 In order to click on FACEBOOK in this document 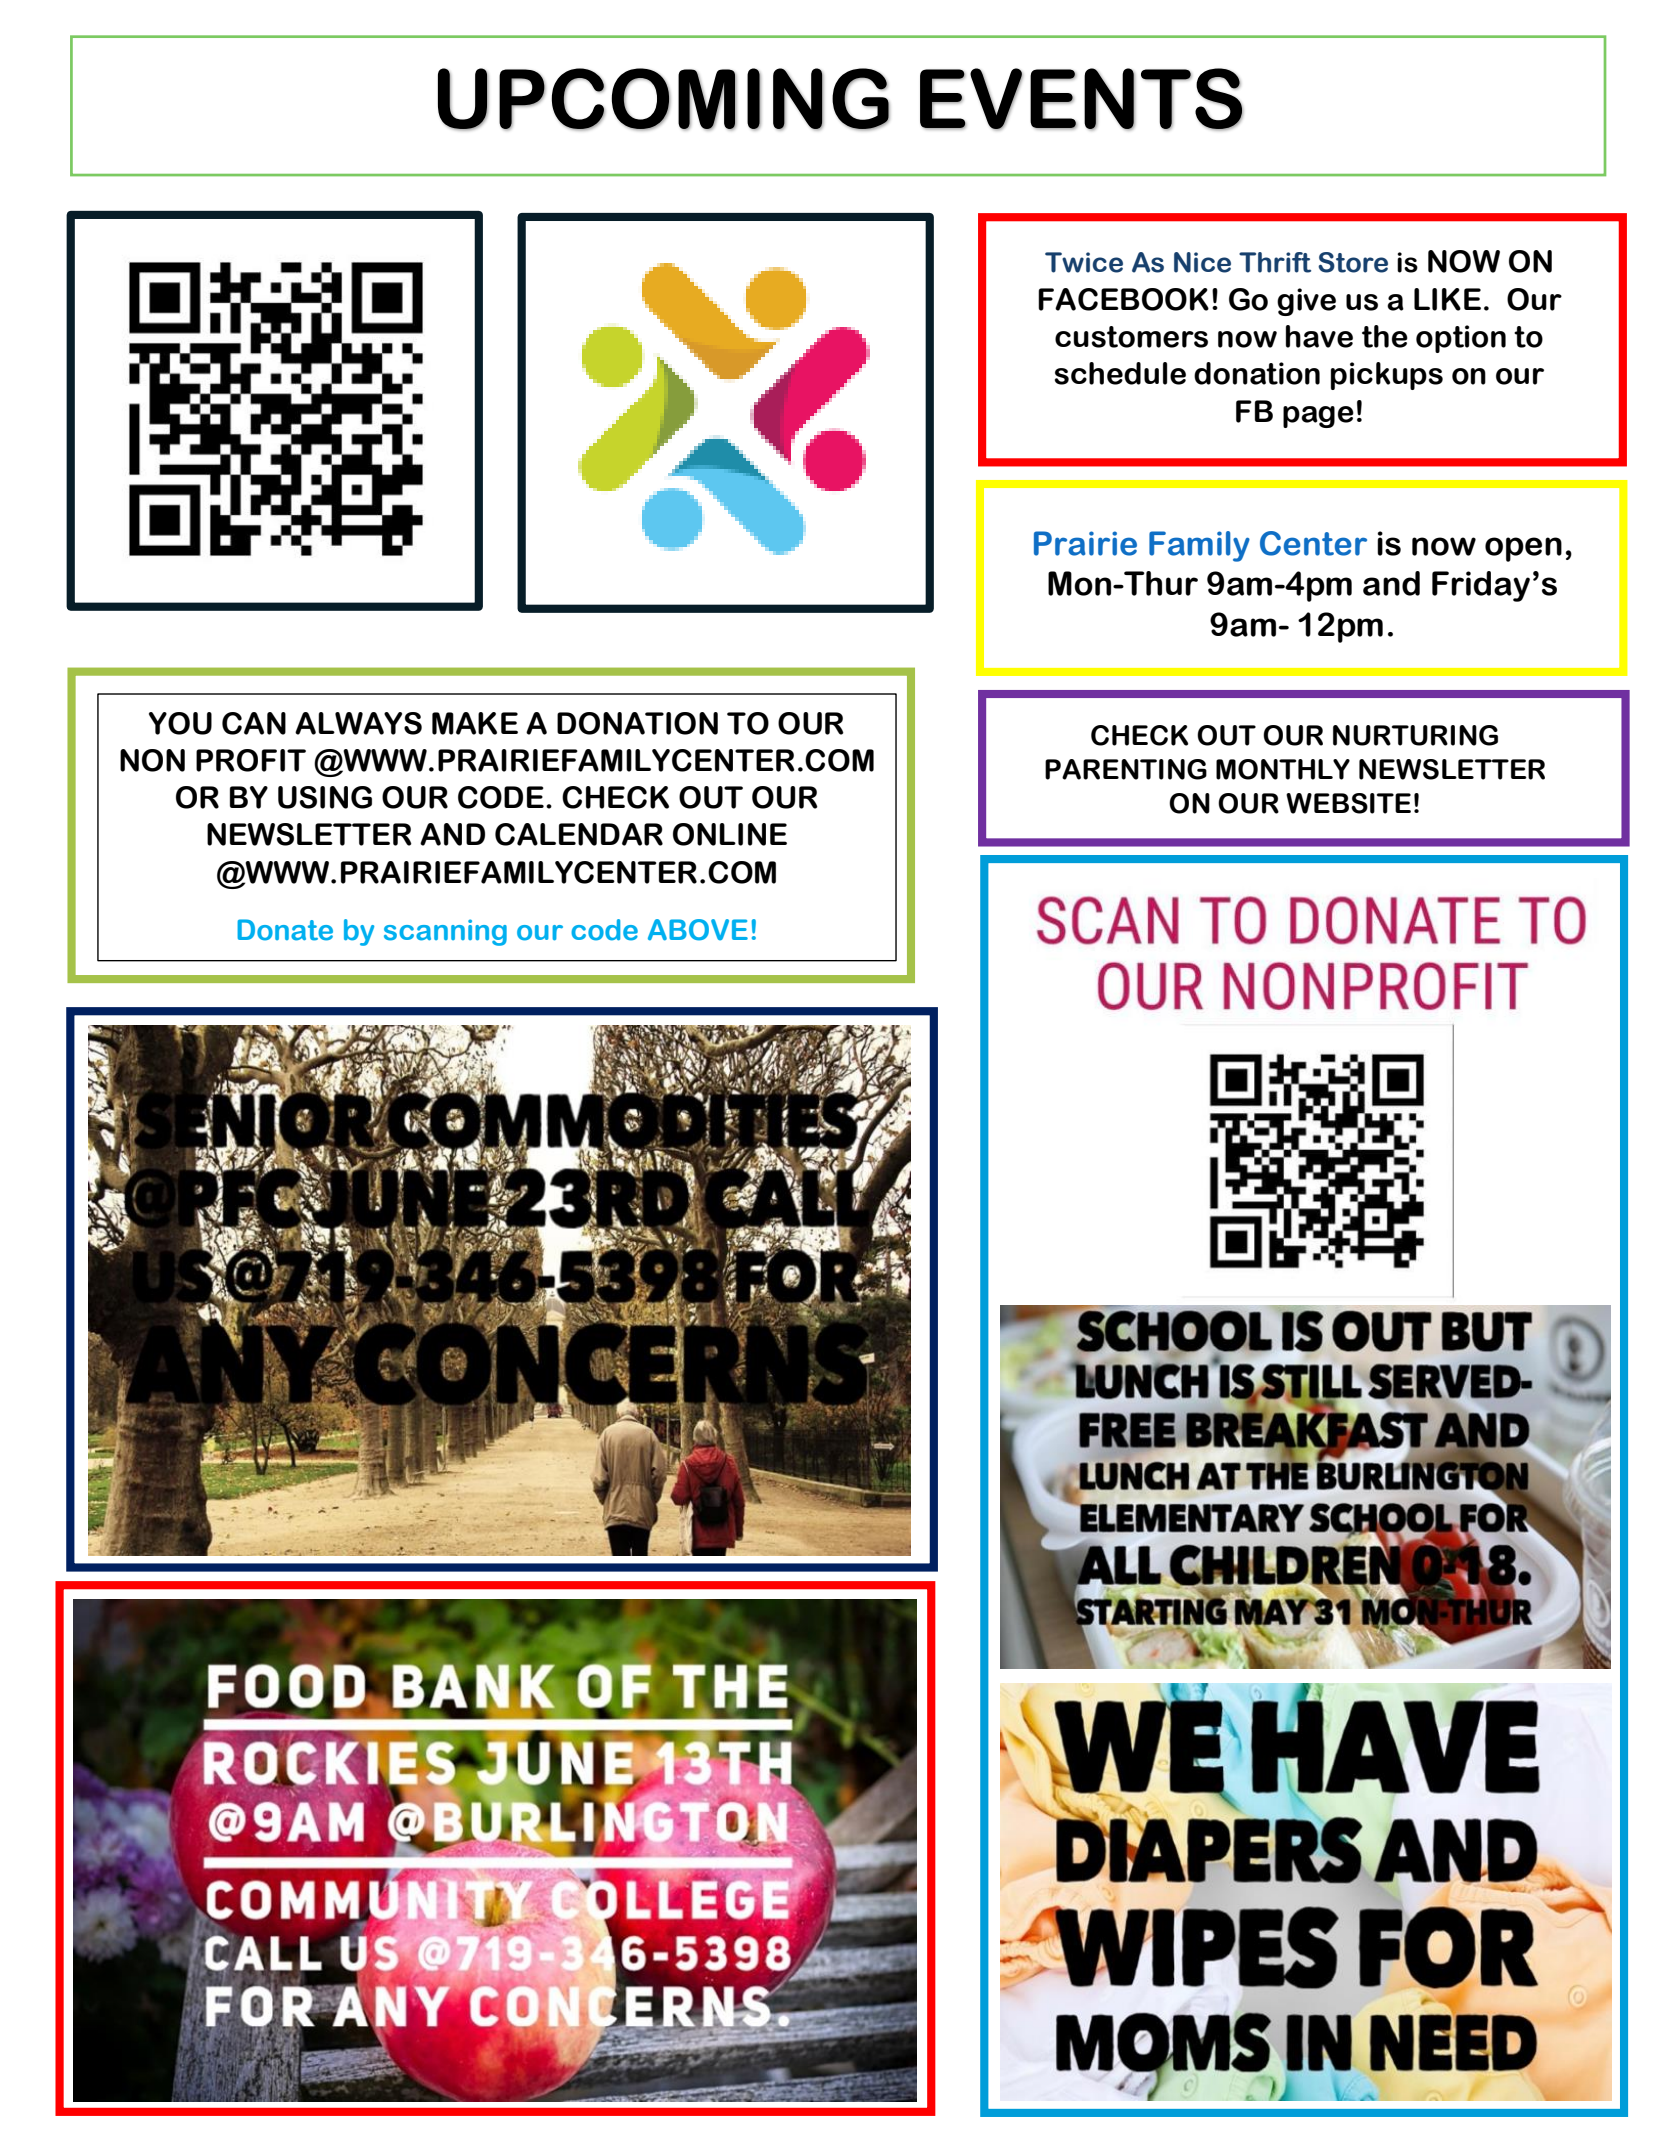, I will do `click(1123, 299)`.
